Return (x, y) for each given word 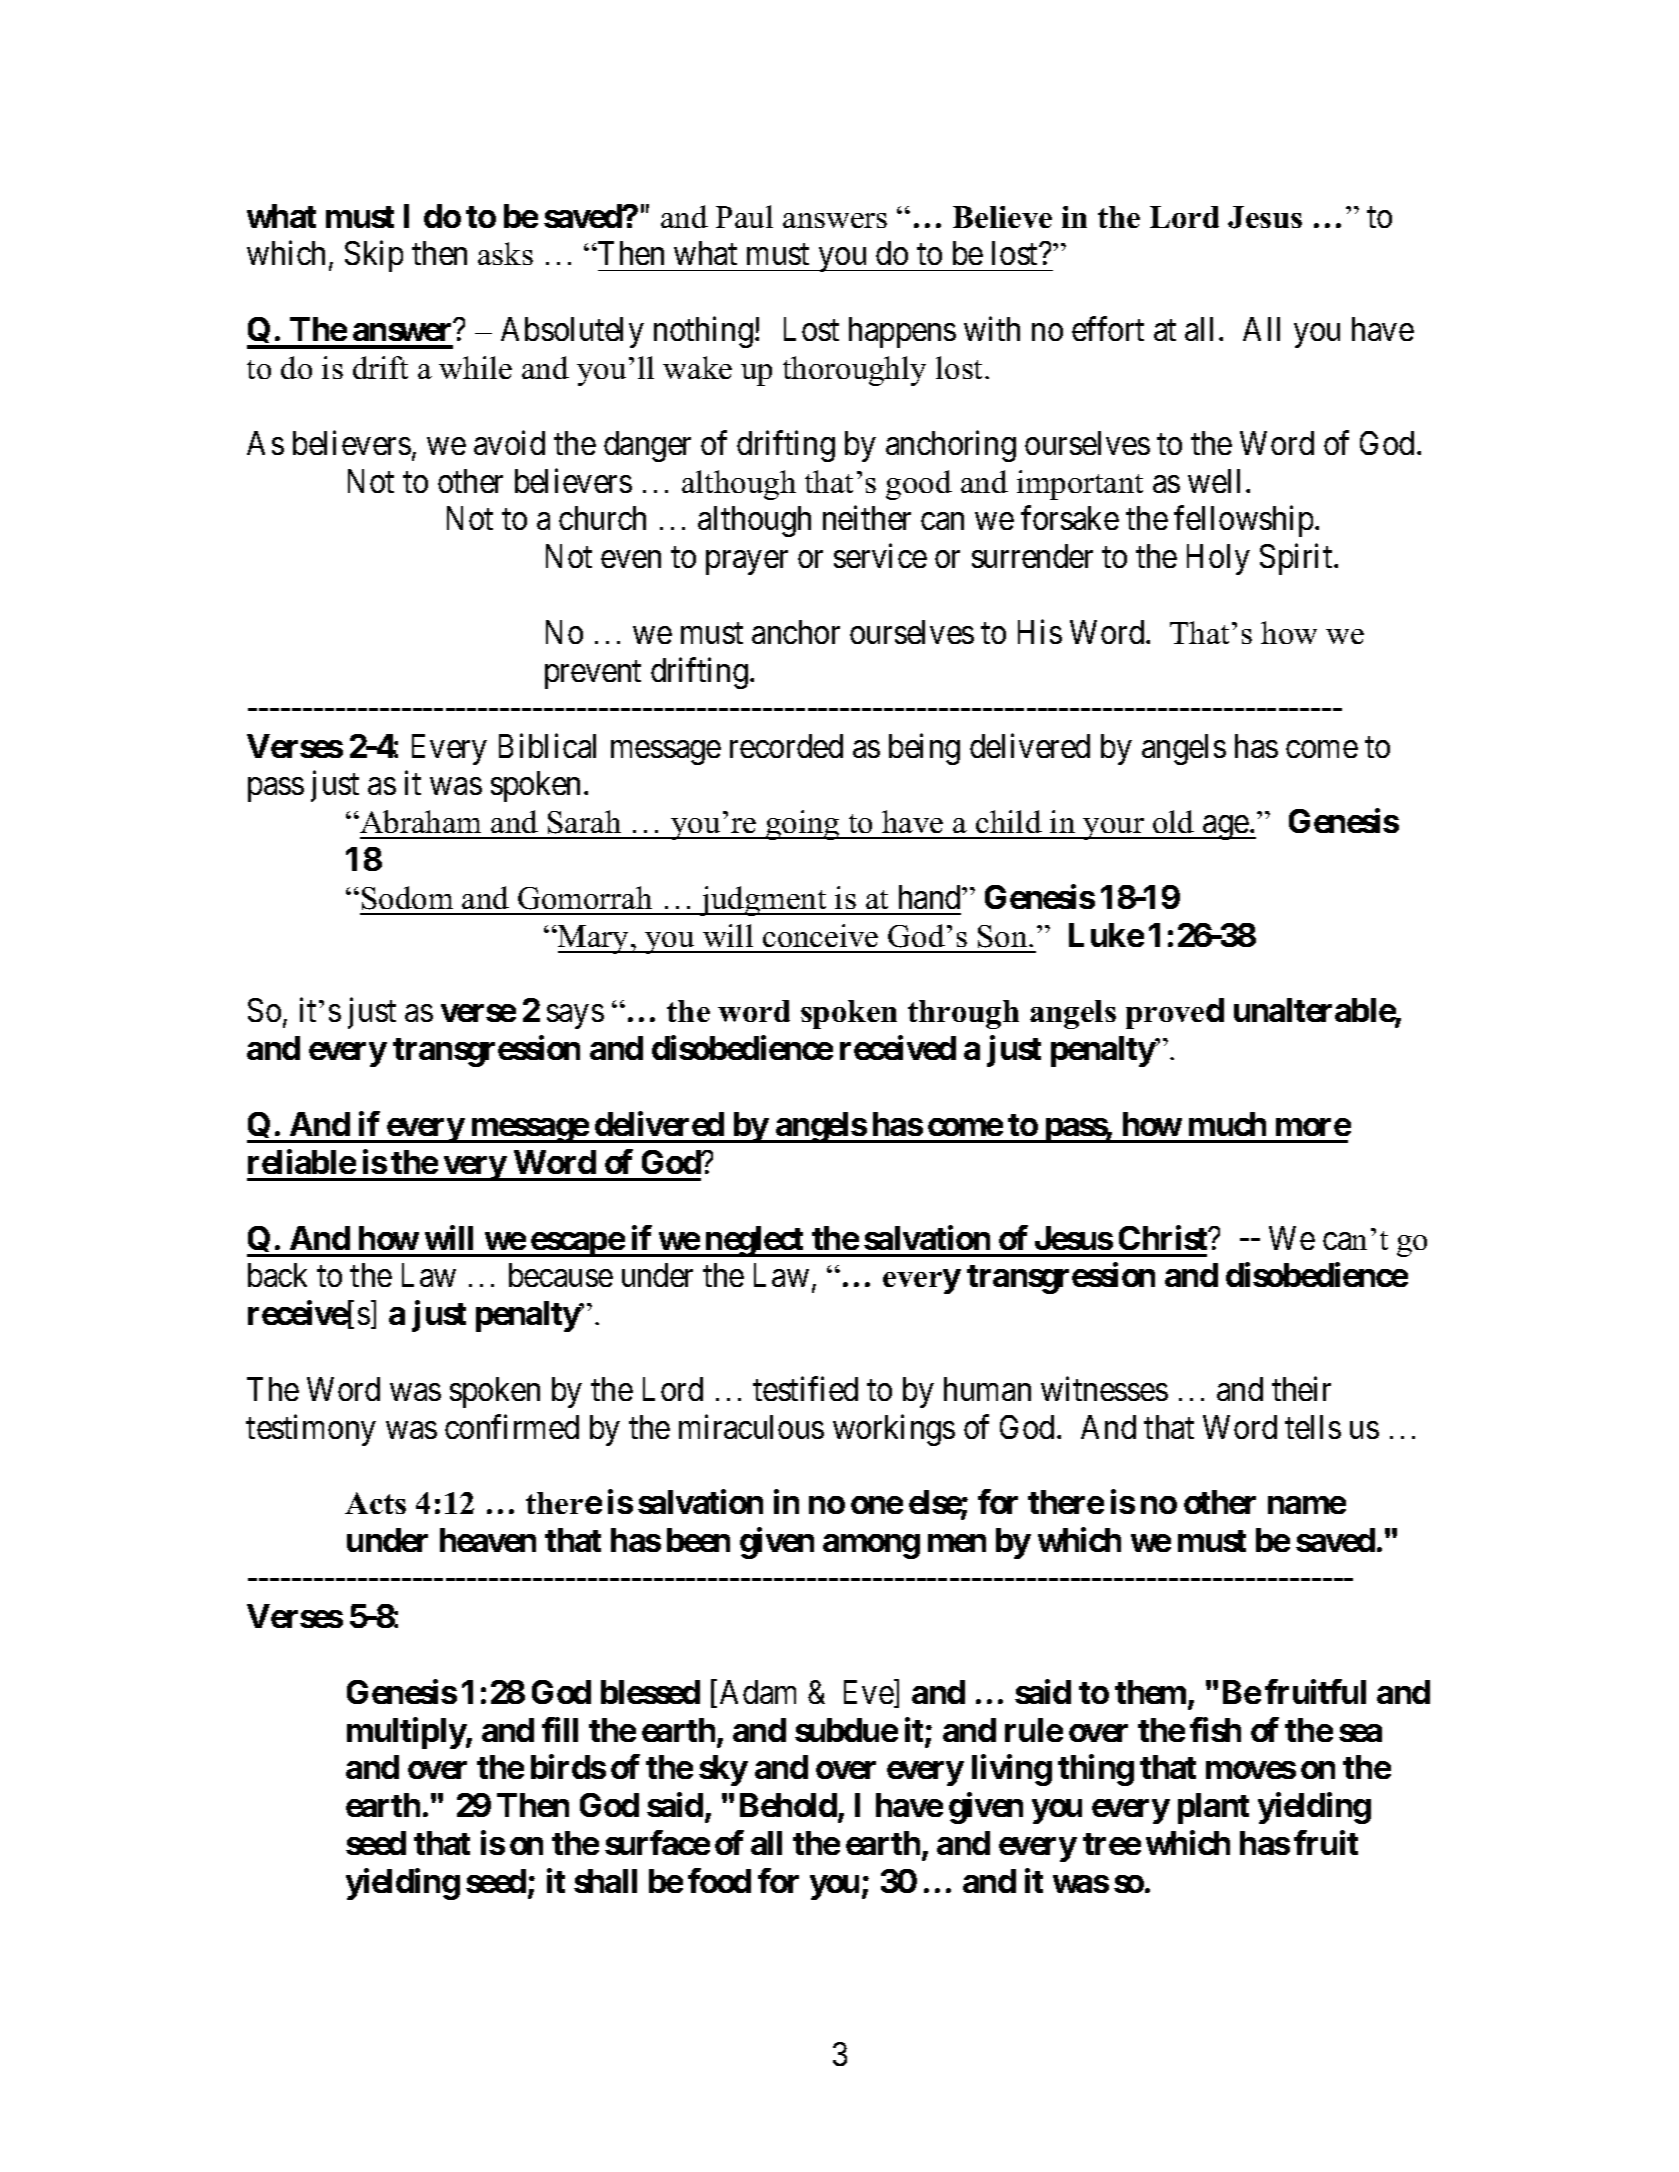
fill (560, 1729)
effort (1108, 329)
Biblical (547, 745)
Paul (744, 216)
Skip (374, 256)
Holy (1218, 559)
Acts (375, 1503)
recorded (786, 746)
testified (805, 1389)
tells (1313, 1427)
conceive (820, 935)
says (575, 1017)
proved (1175, 1013)
